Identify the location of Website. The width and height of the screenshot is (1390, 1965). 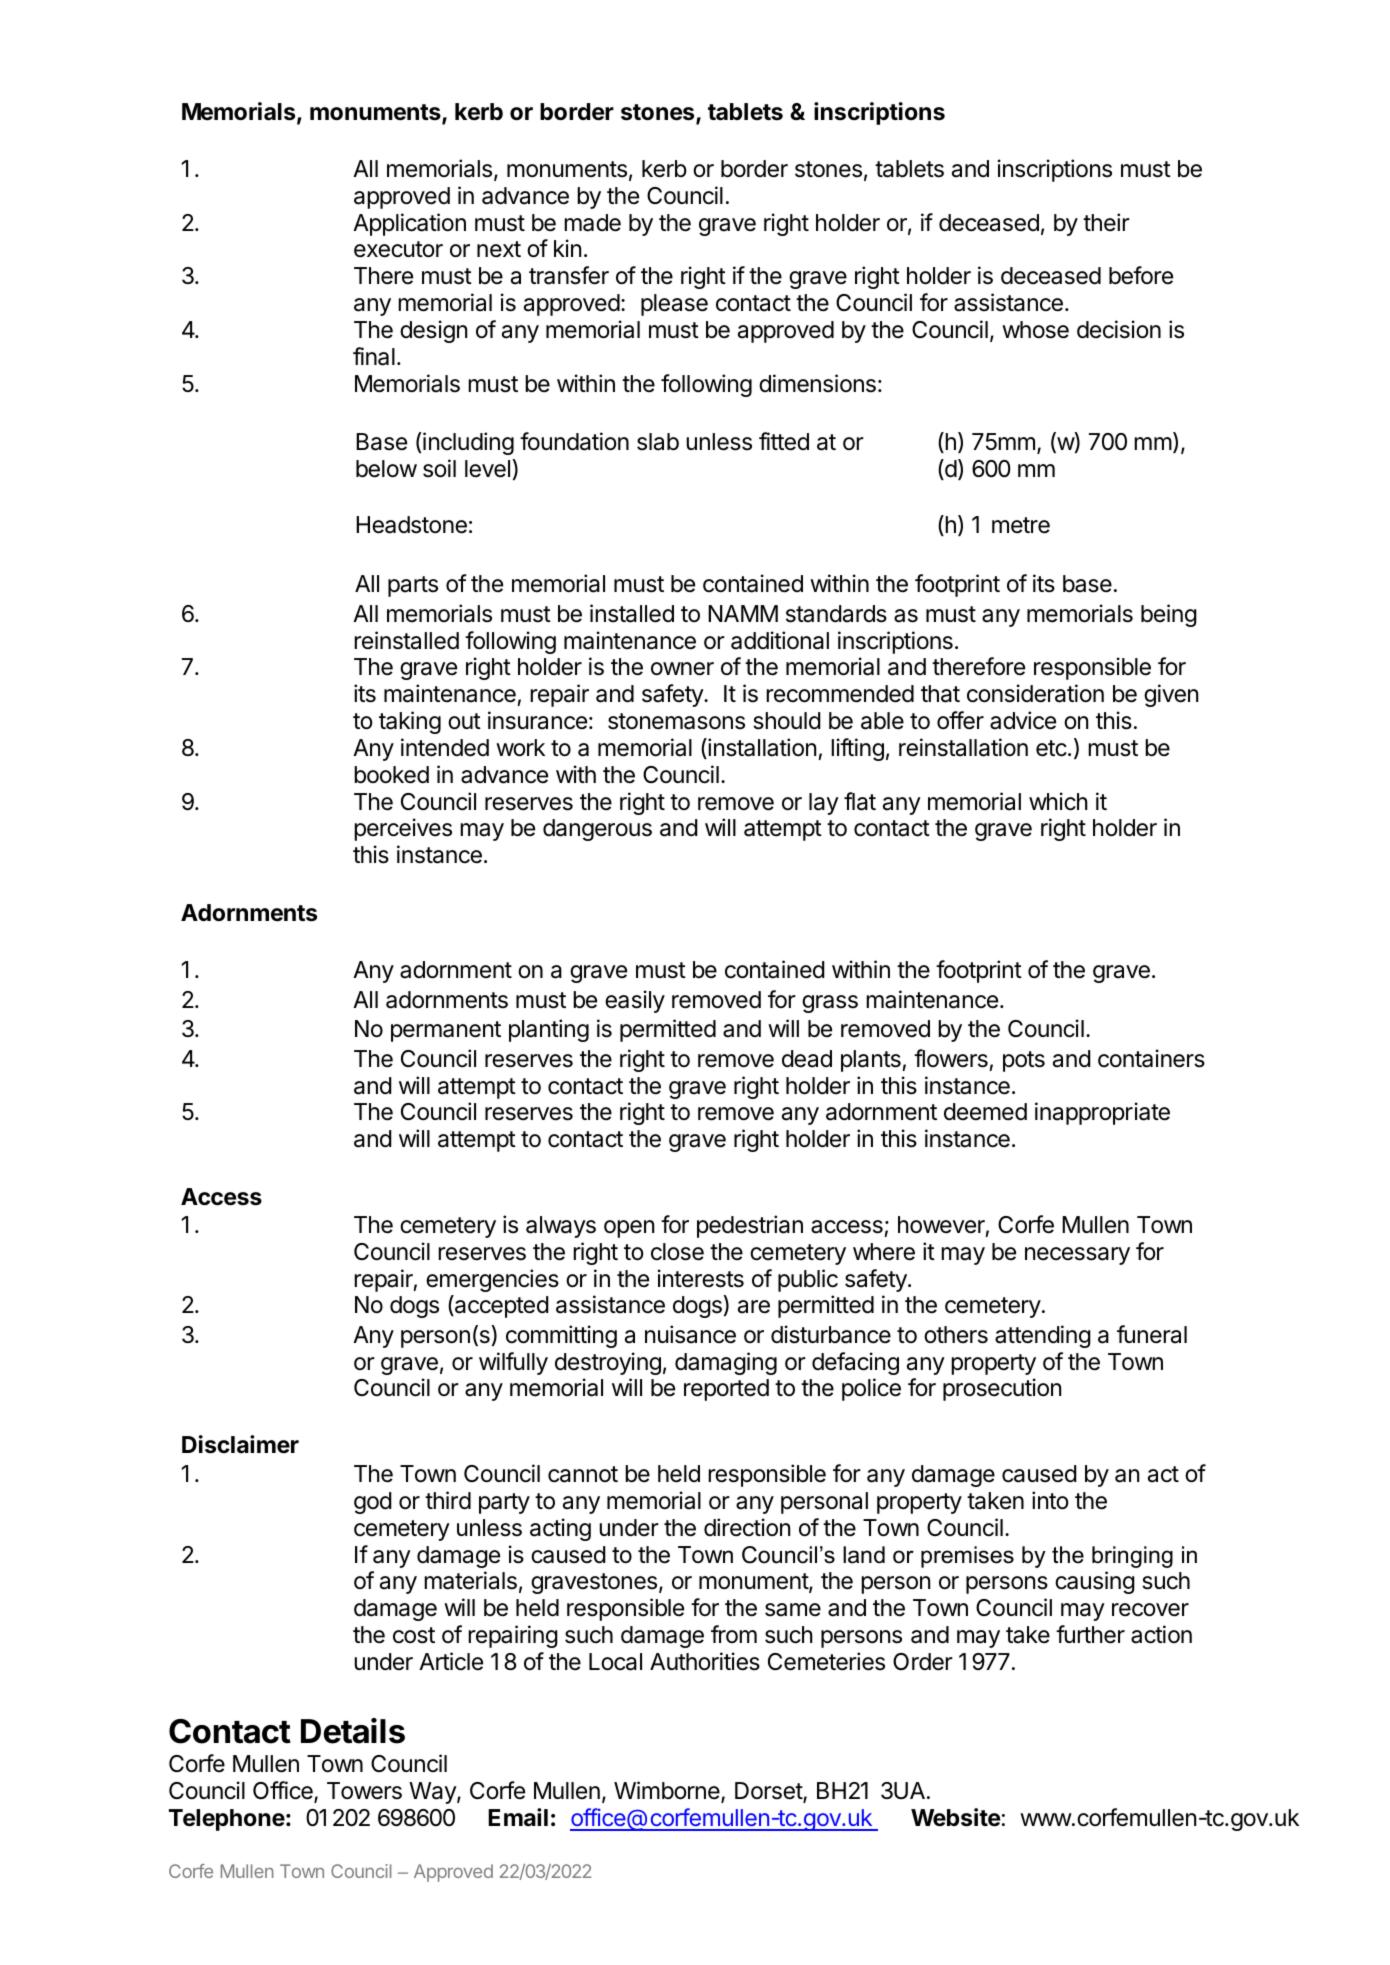
(956, 1817).
